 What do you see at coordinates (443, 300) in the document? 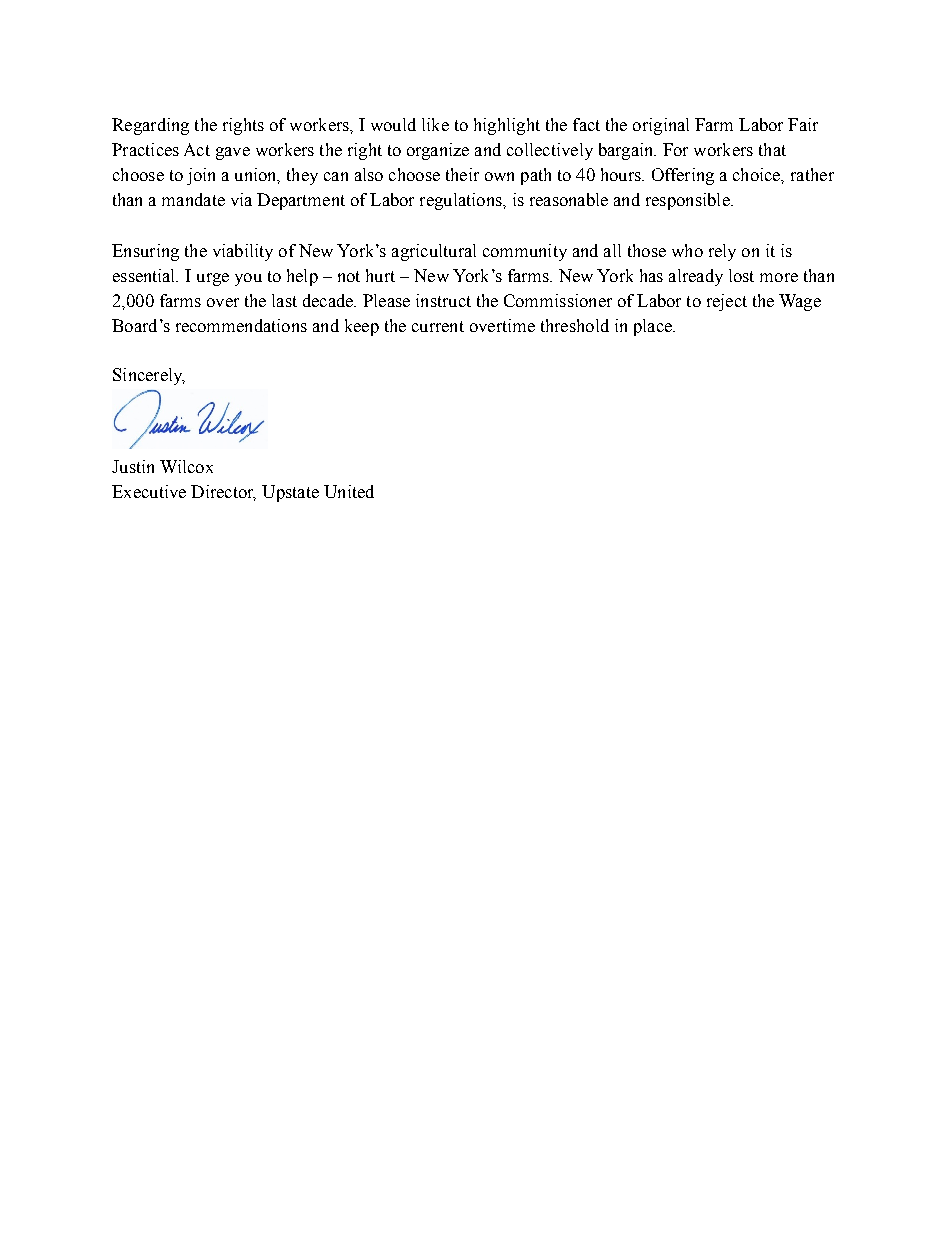
I see `instruct` at bounding box center [443, 300].
